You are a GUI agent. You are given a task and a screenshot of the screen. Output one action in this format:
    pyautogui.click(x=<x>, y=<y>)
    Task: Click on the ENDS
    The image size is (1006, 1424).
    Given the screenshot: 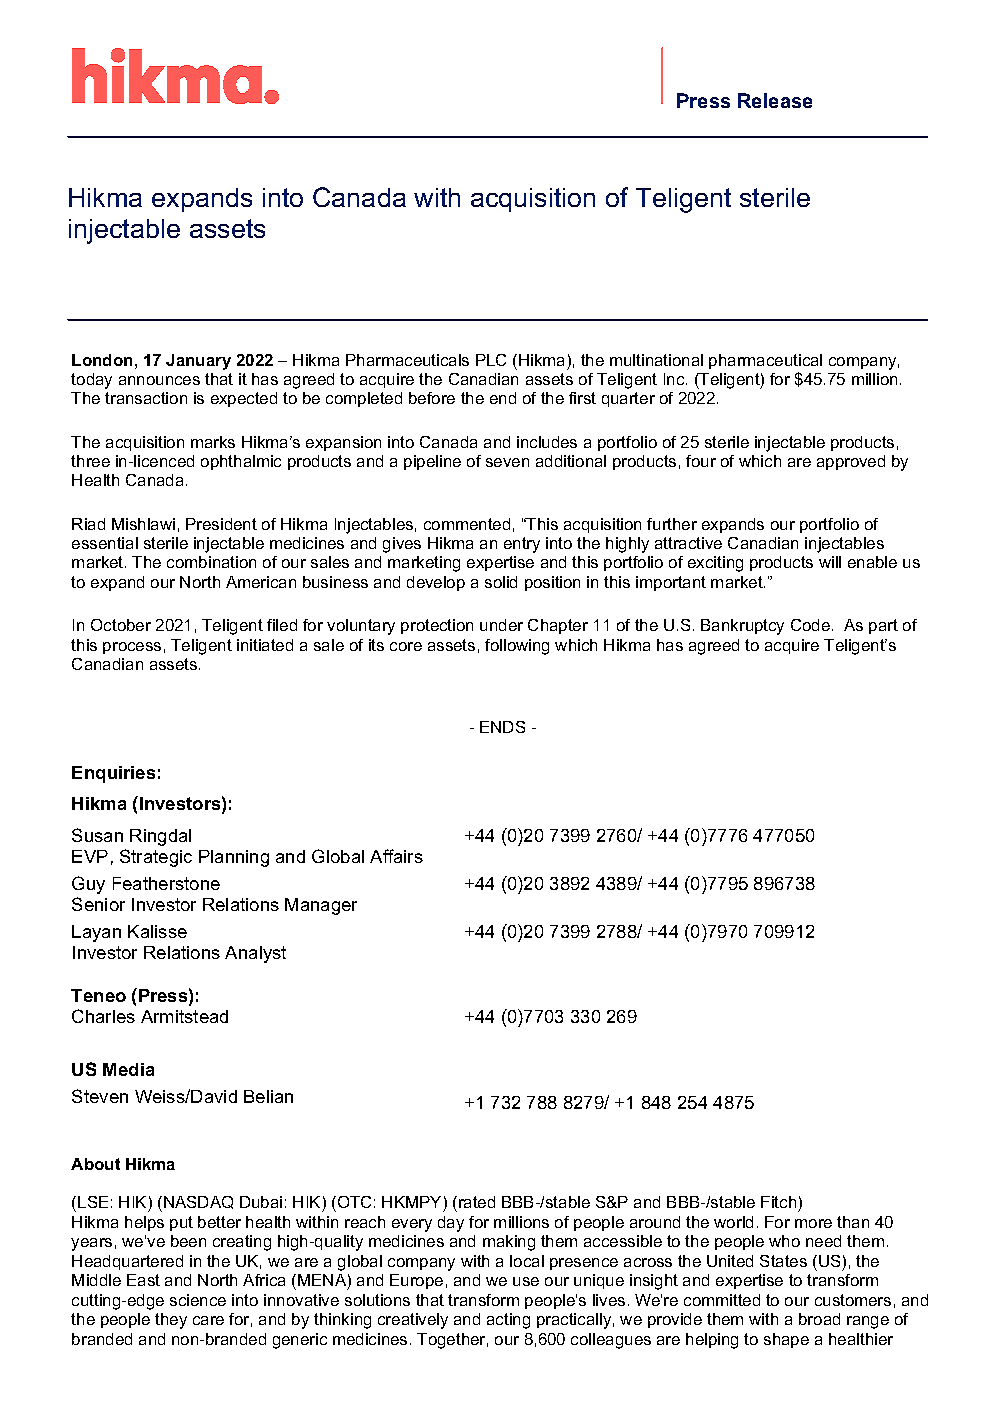 What is the action you would take?
    pyautogui.click(x=502, y=727)
